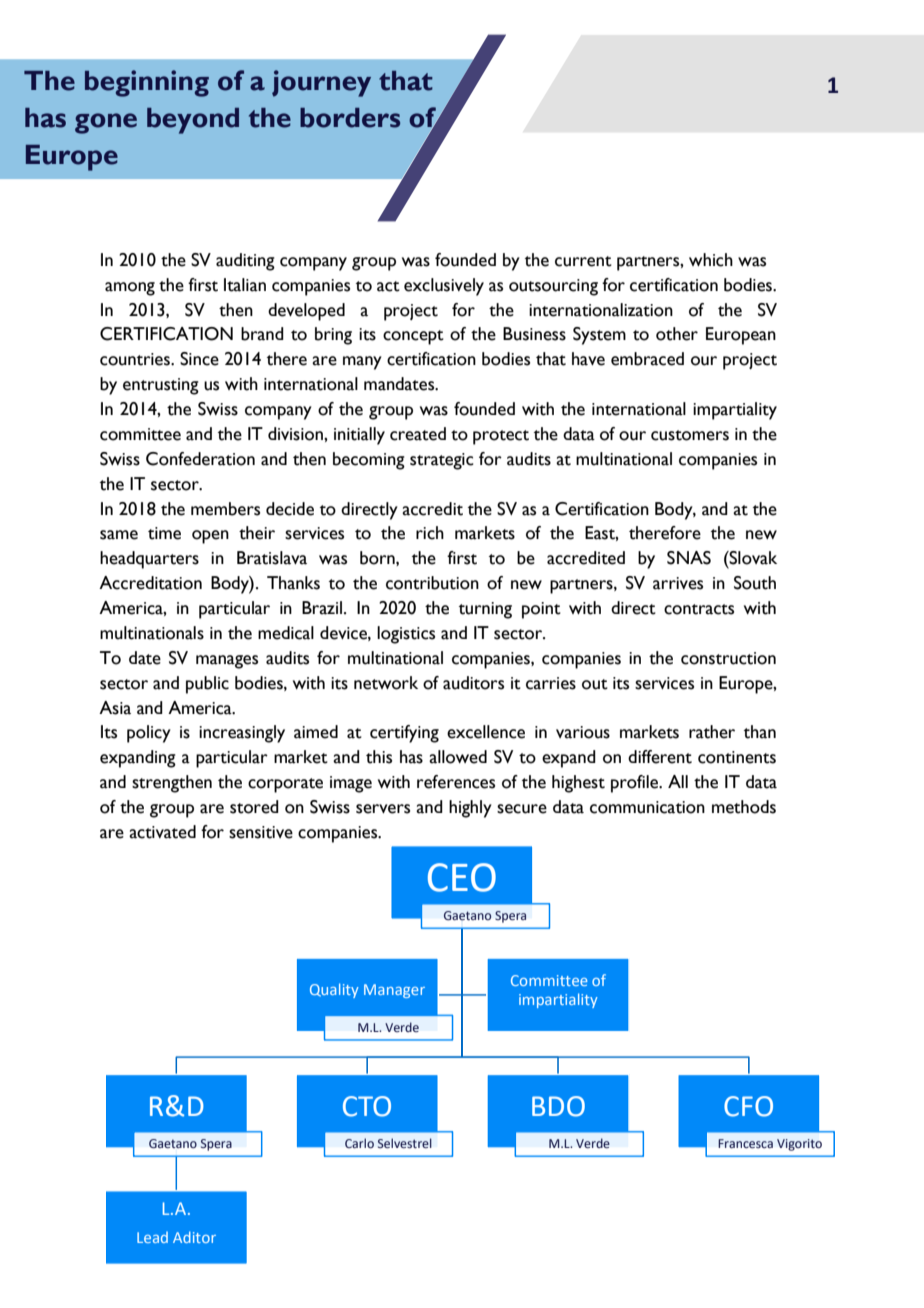 The width and height of the screenshot is (924, 1308). Describe the element at coordinates (745, 1143) in the screenshot. I see `Francesca` at that location.
